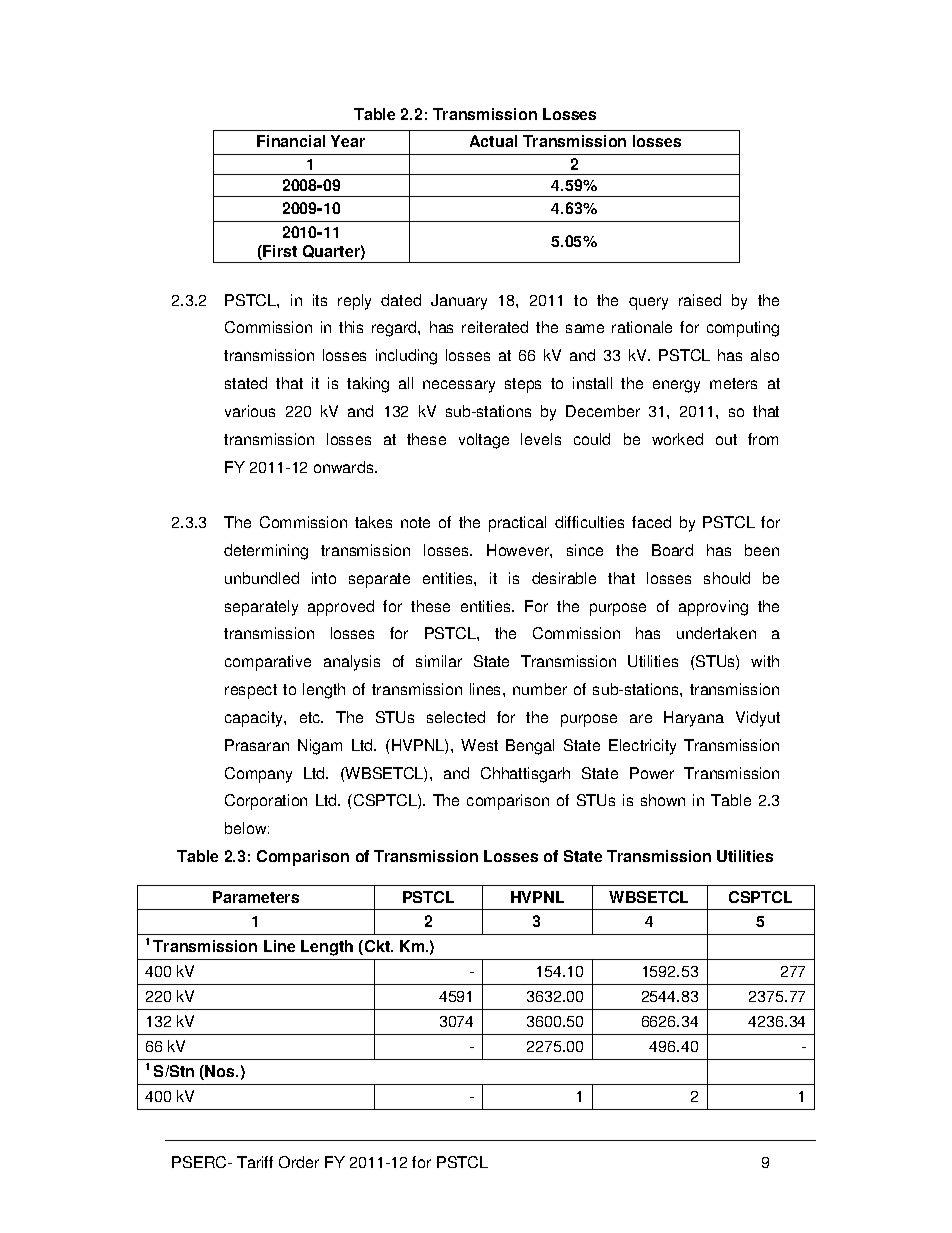 Image resolution: width=952 pixels, height=1233 pixels. Describe the element at coordinates (291, 141) in the image. I see `Financial` at that location.
